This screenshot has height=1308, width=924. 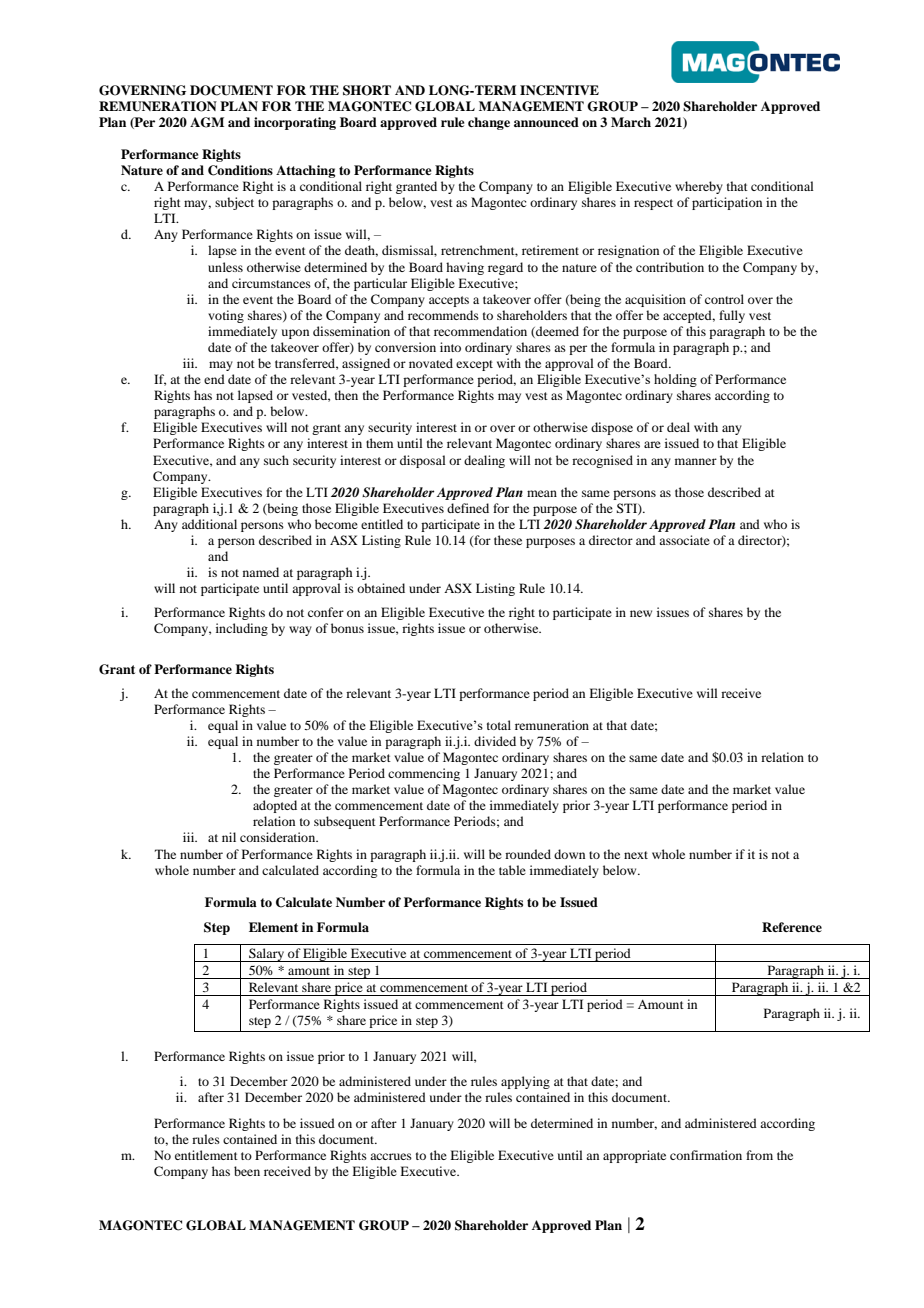 What do you see at coordinates (792, 927) in the screenshot?
I see `Reference` at bounding box center [792, 927].
